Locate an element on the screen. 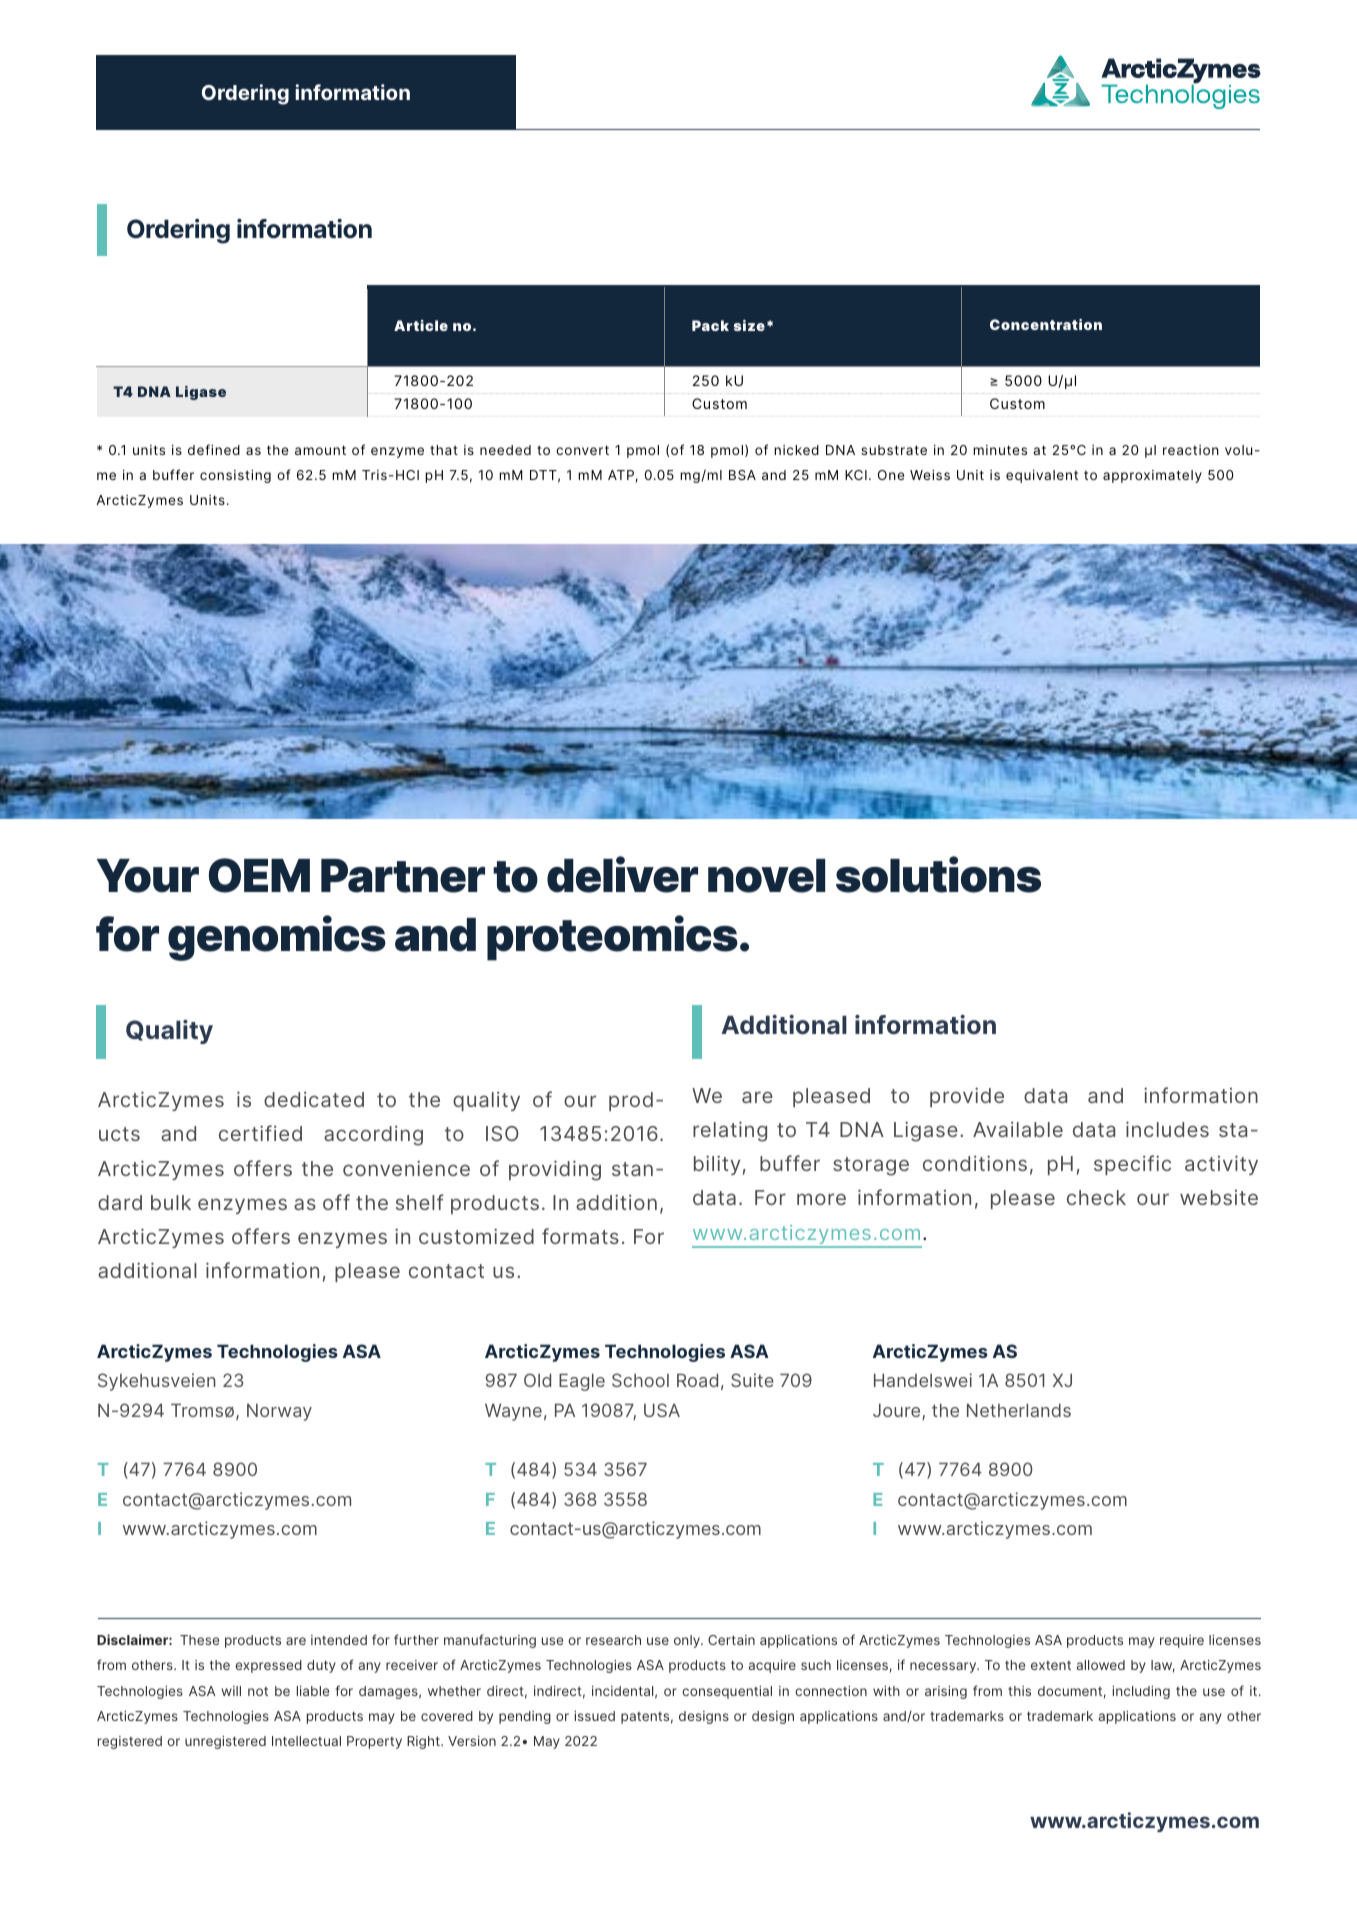  Pack is located at coordinates (710, 325).
